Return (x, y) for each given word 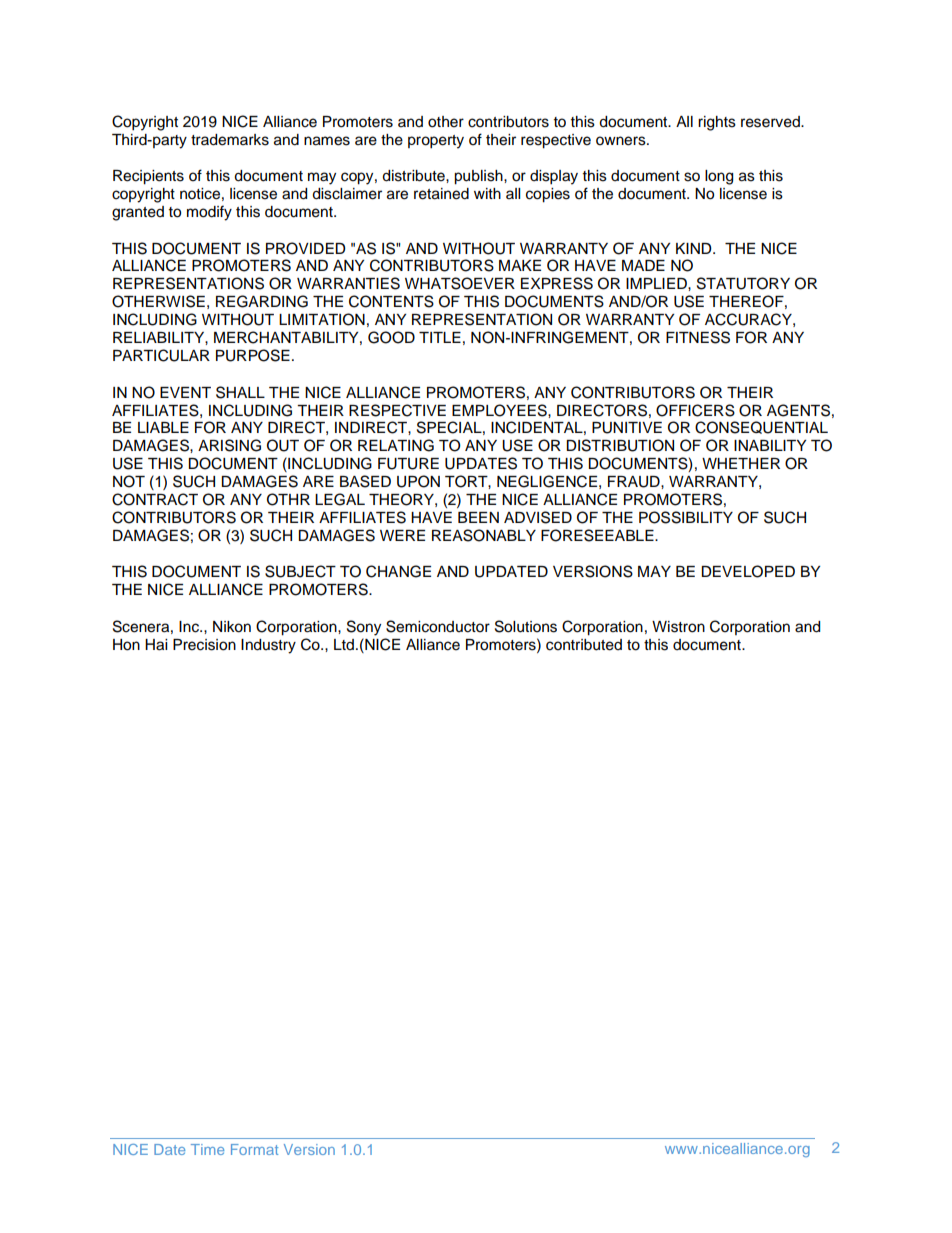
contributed (584, 645)
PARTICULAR (161, 355)
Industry (268, 646)
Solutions (526, 626)
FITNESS (698, 337)
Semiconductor (438, 626)
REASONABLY (484, 535)
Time (207, 1149)
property (436, 142)
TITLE (440, 337)
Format (254, 1149)
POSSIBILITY (686, 517)
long (719, 177)
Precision (204, 645)
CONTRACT (155, 499)
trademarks (230, 140)
